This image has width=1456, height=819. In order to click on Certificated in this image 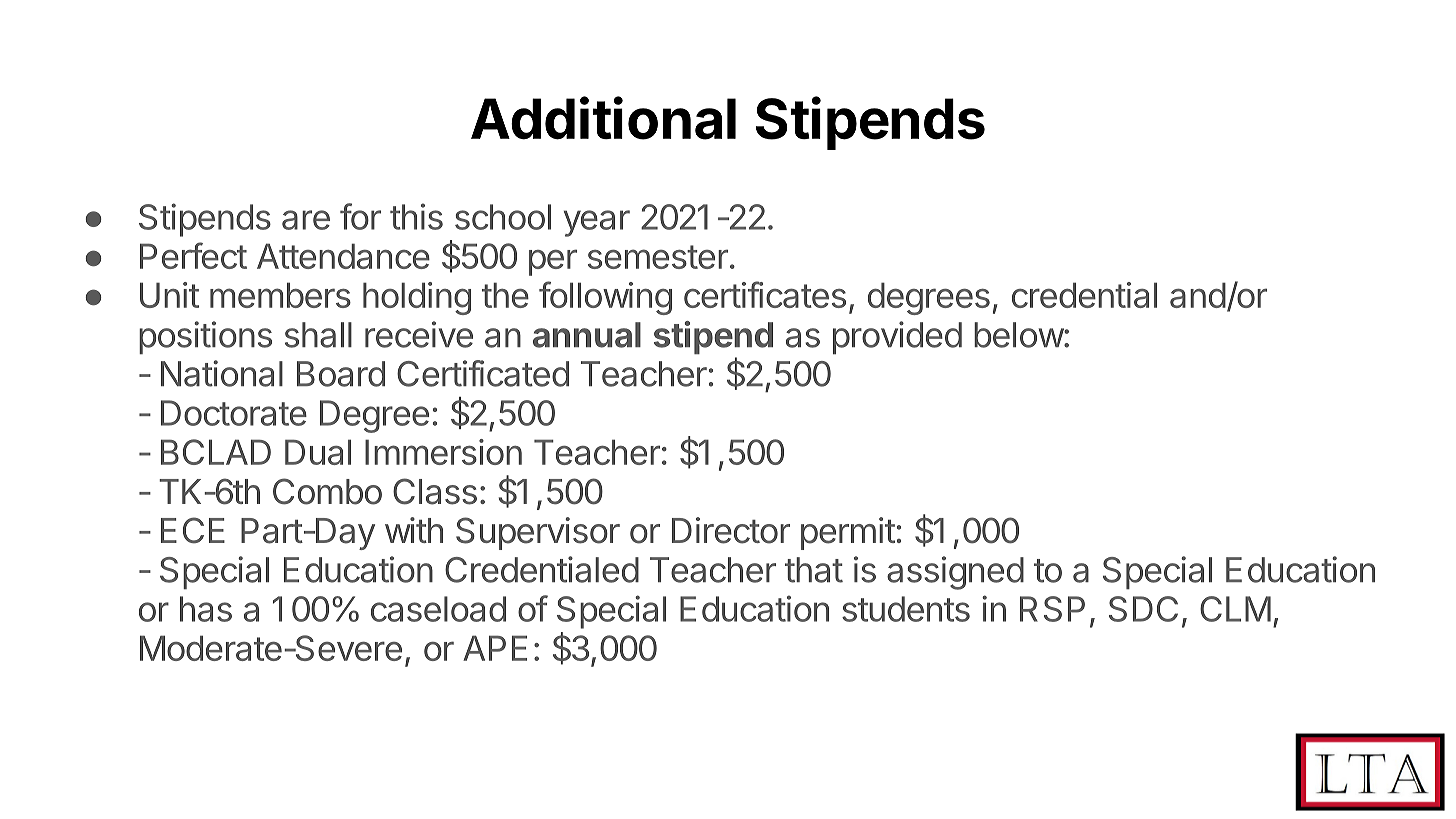, I will do `click(483, 373)`.
